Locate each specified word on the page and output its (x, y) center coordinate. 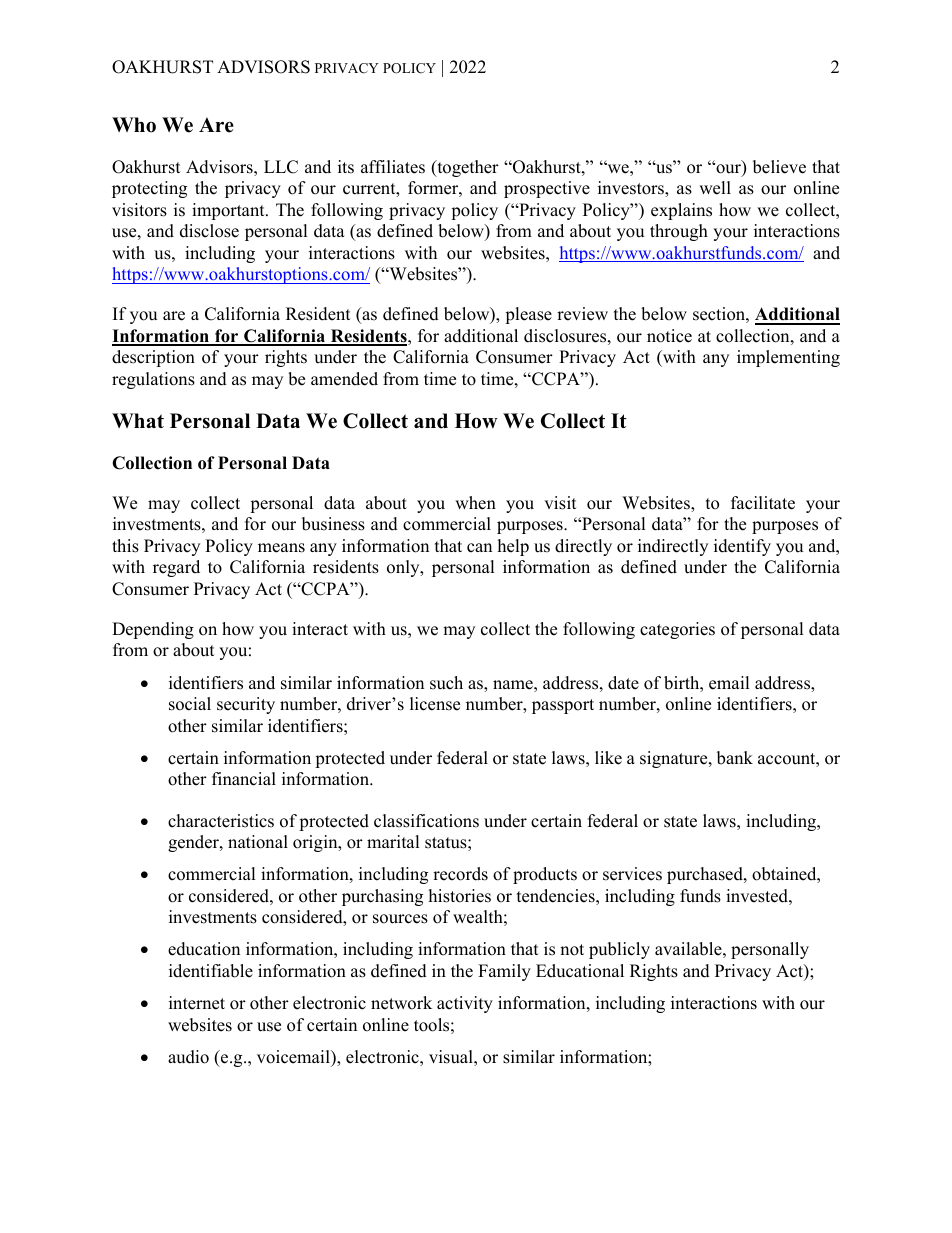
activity (465, 1004)
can (479, 548)
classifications (426, 821)
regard (176, 568)
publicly (619, 950)
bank (735, 758)
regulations (153, 380)
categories (677, 630)
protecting (149, 189)
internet (197, 1003)
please (528, 315)
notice (669, 336)
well (715, 188)
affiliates (393, 167)
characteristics (221, 821)
